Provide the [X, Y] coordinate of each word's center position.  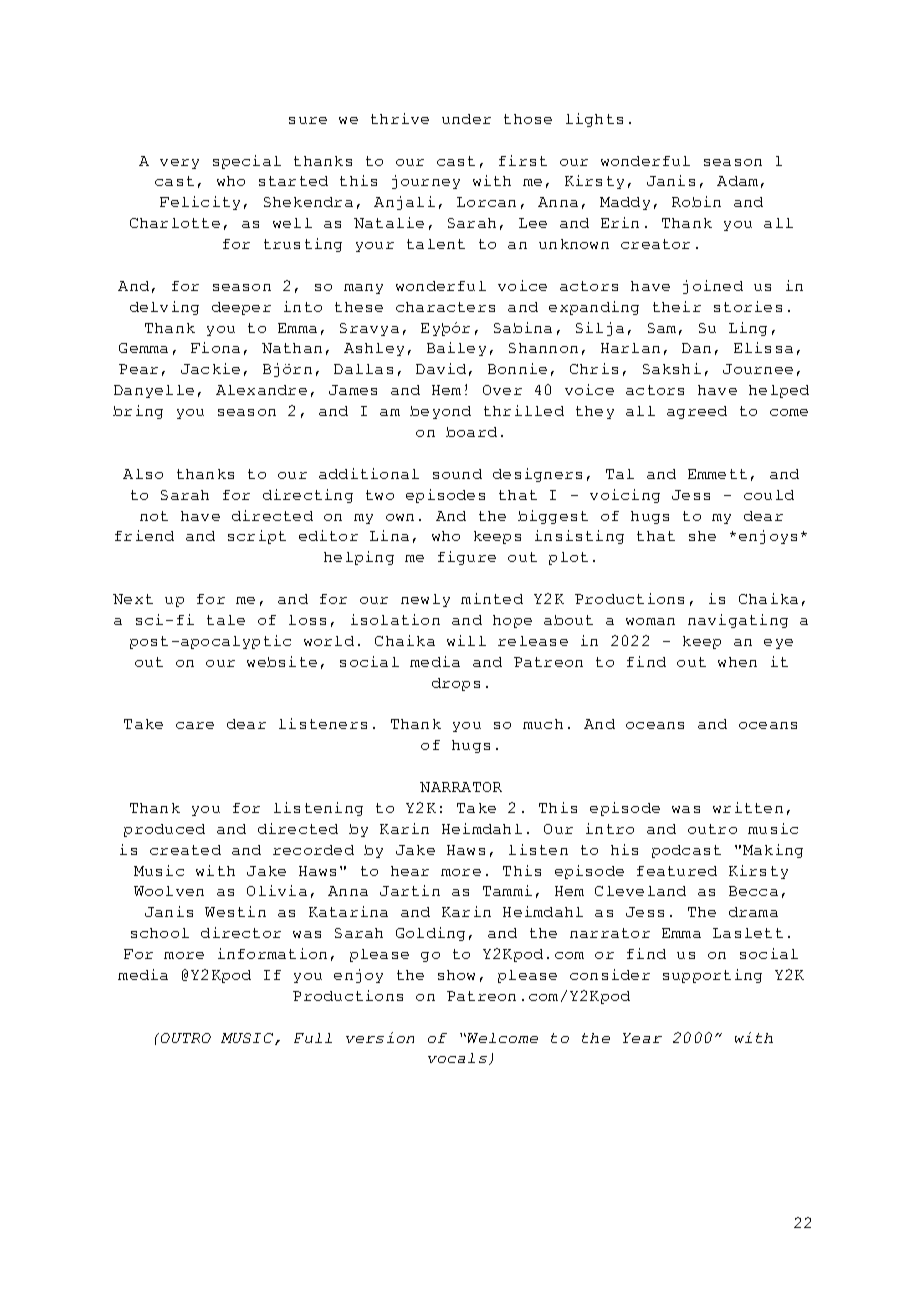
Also [143, 474]
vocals [457, 1058]
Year [642, 1038]
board [471, 432]
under [466, 119]
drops [456, 684]
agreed [697, 412]
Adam [737, 181]
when [737, 662]
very [179, 164]
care [195, 725]
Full [313, 1038]
